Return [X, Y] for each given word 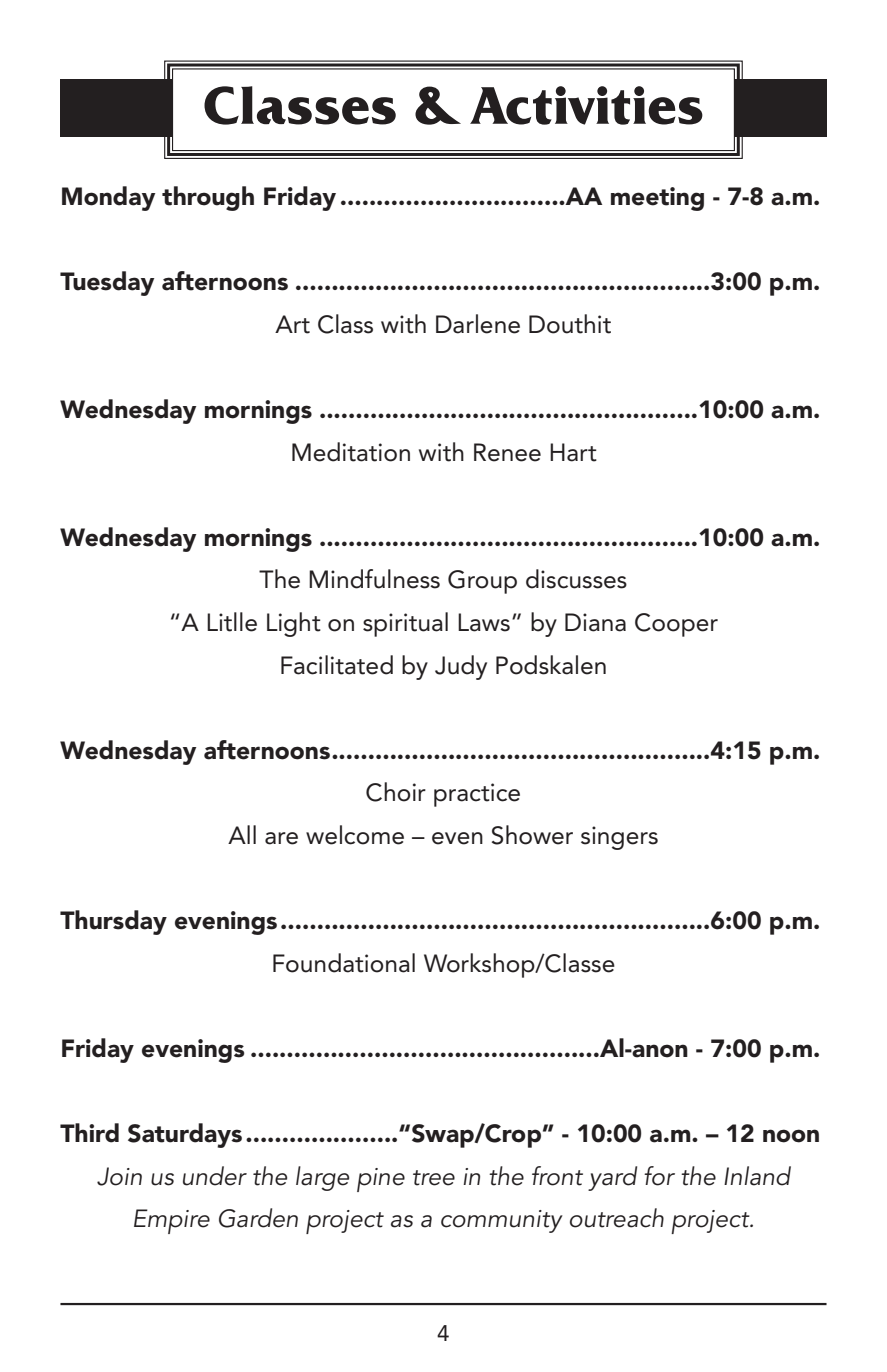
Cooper [676, 625]
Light [294, 624]
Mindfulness [374, 579]
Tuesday [107, 283]
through [208, 198]
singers [619, 838]
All [242, 834]
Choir [396, 792]
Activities [586, 105]
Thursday [113, 922]
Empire [172, 1221]
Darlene [478, 324]
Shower [532, 835]
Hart [573, 452]
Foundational [344, 963]
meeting [657, 199]
